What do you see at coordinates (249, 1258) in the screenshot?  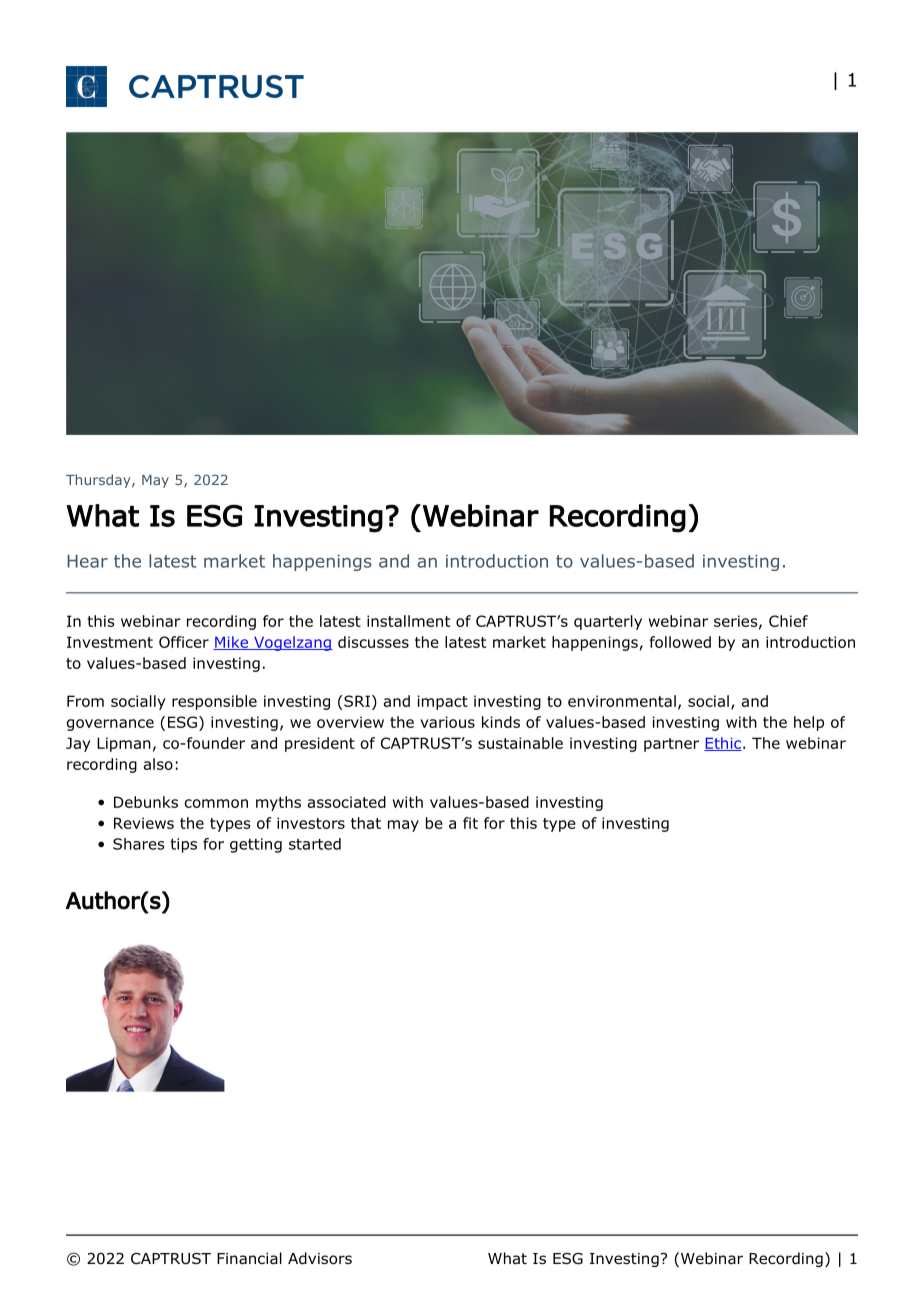 I see `Financial` at bounding box center [249, 1258].
